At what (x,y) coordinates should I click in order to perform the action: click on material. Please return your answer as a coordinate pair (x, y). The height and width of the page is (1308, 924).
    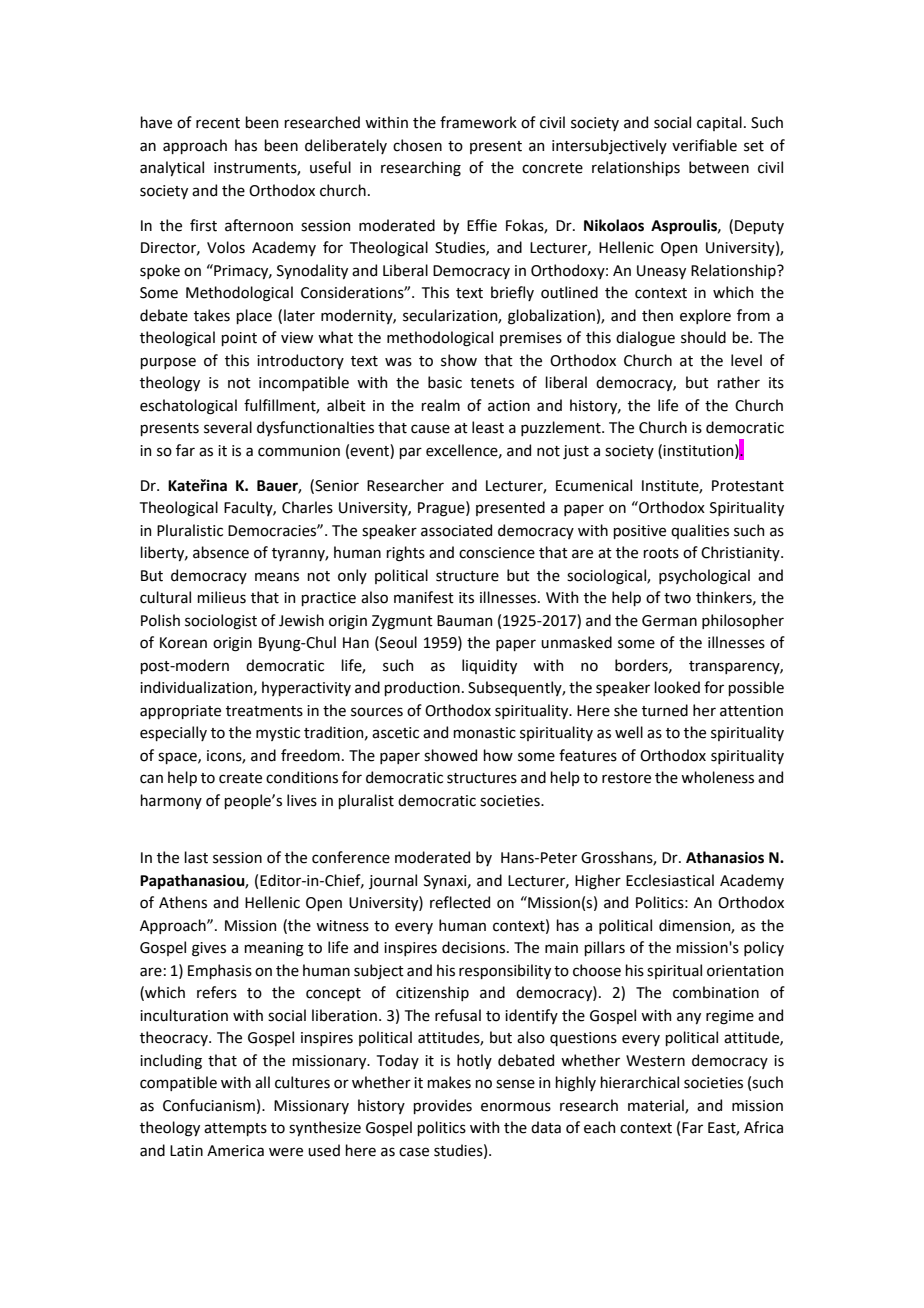
    Looking at the image, I should click on (657, 1106).
